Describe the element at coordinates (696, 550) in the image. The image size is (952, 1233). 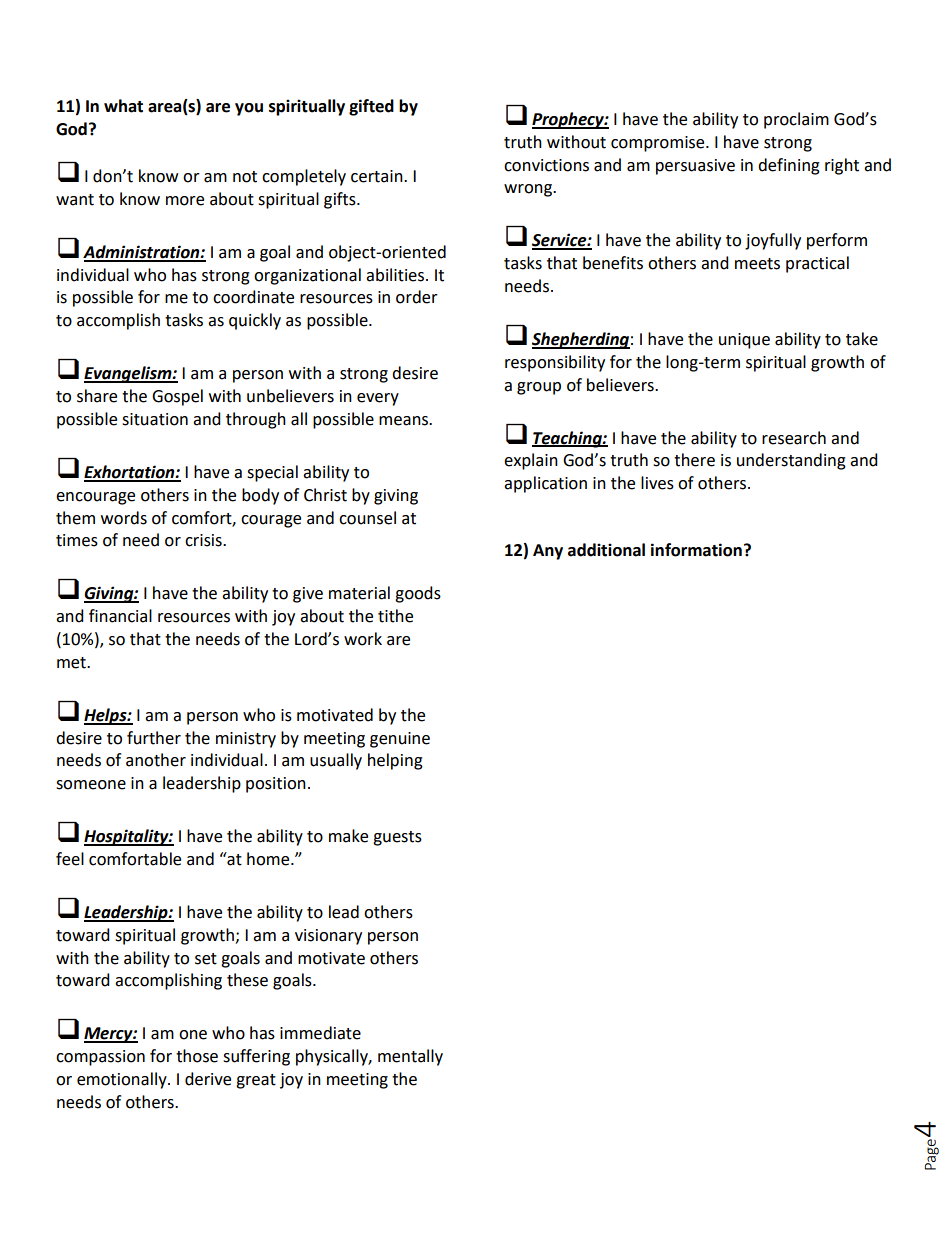
I see `information` at that location.
